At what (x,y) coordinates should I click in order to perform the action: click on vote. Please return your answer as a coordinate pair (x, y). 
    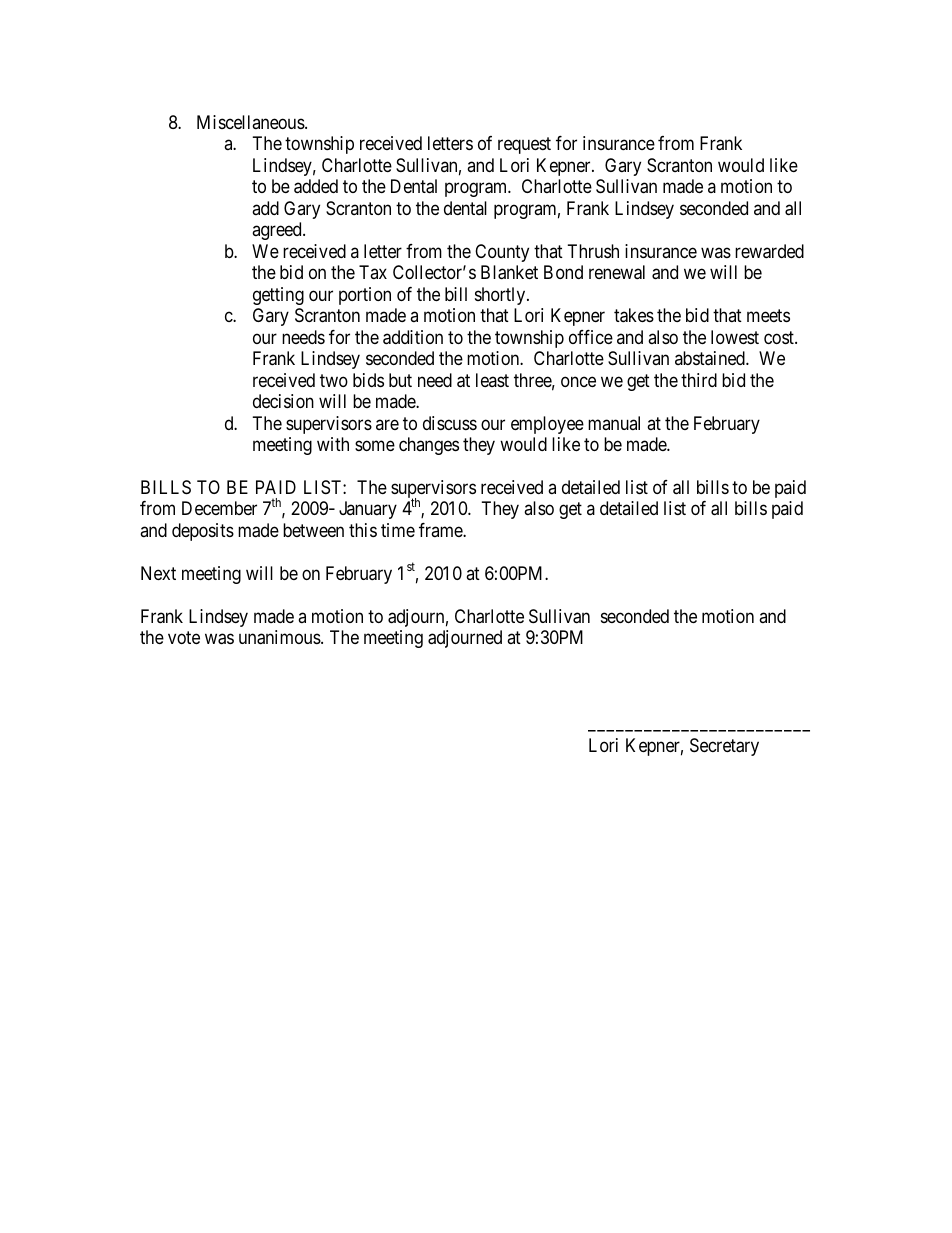
    Looking at the image, I should click on (184, 638).
